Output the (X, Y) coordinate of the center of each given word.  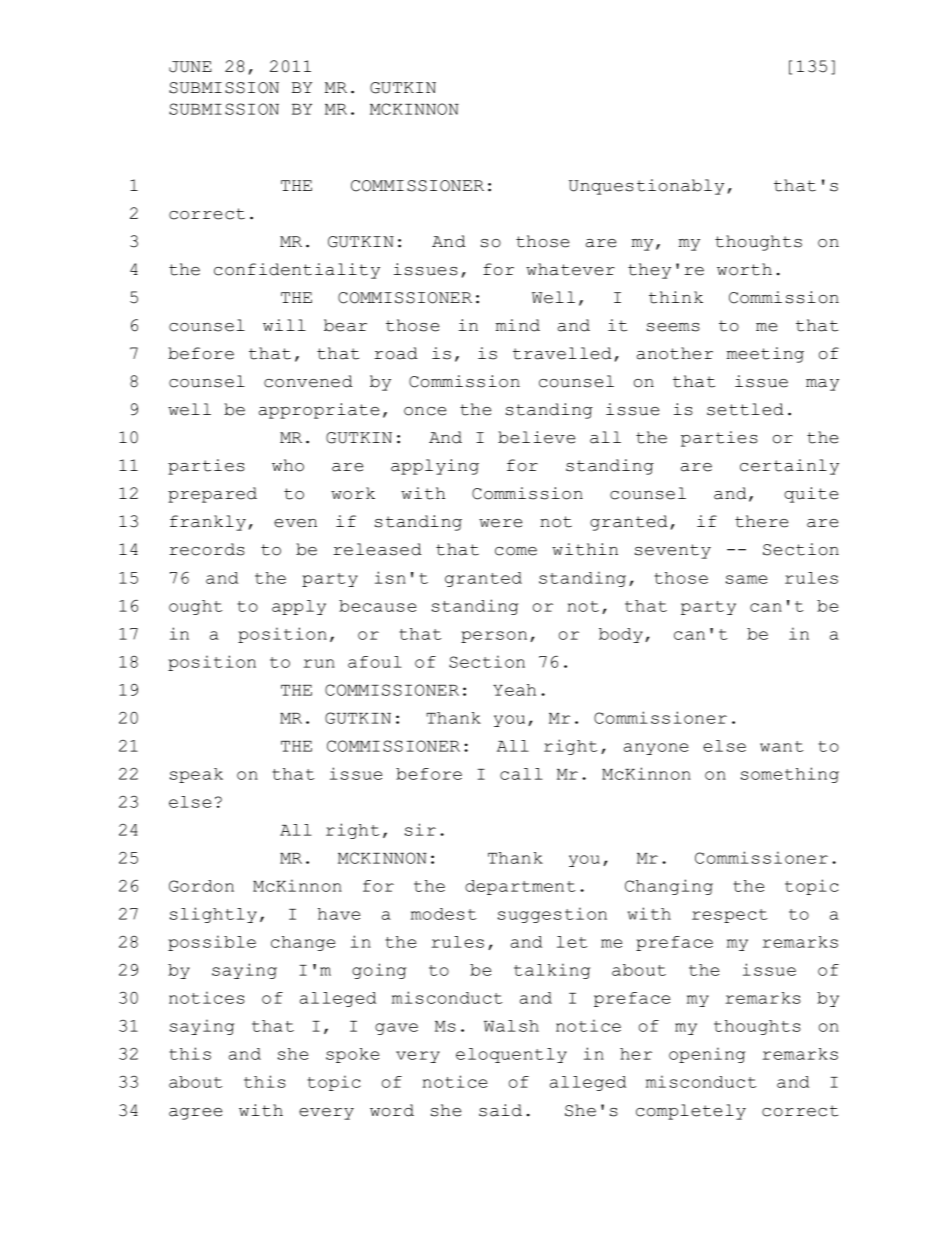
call (521, 774)
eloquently (511, 1055)
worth (744, 269)
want (782, 746)
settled (745, 409)
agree (195, 1114)
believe (536, 437)
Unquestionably (646, 187)
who (288, 465)
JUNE (190, 67)
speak (196, 775)
